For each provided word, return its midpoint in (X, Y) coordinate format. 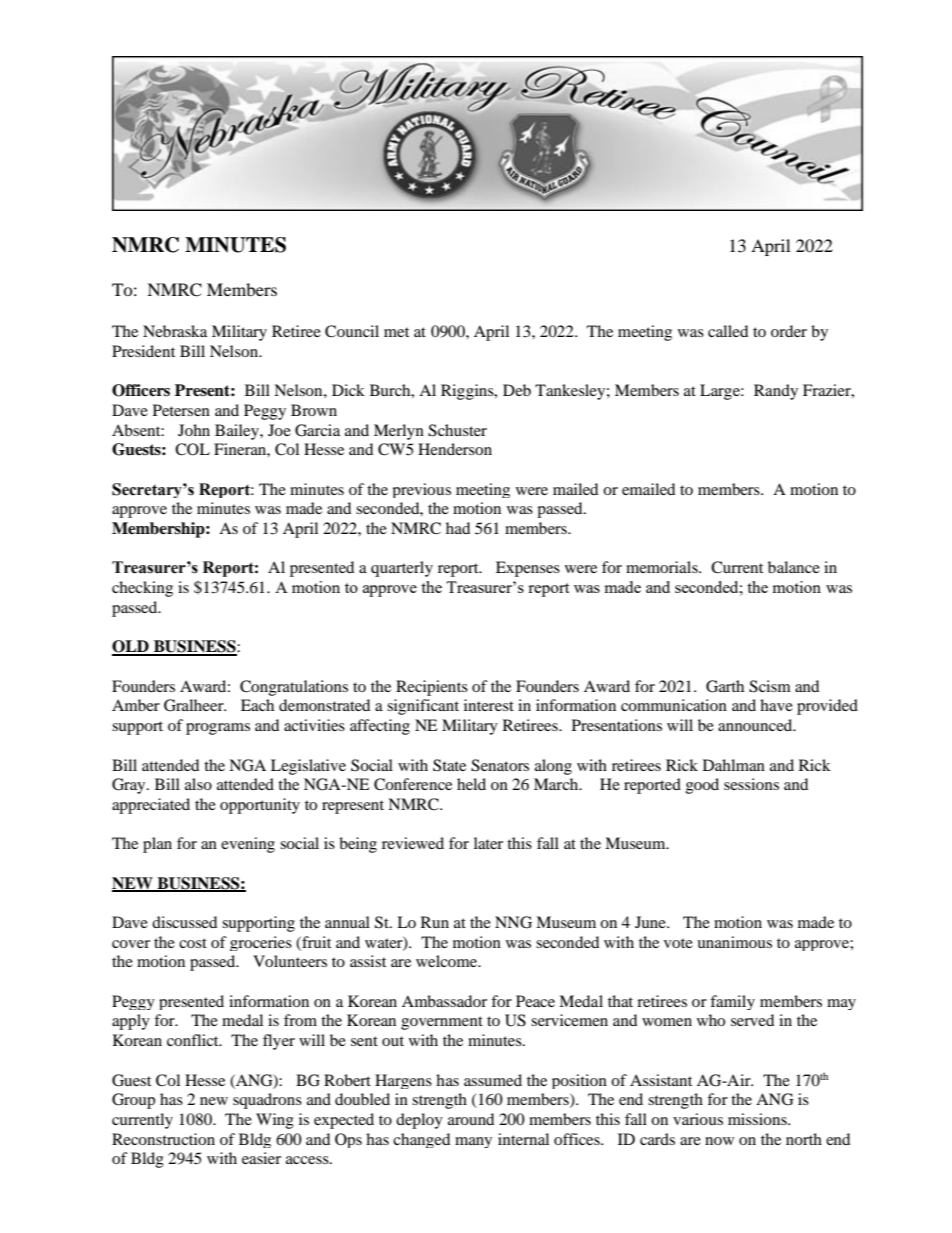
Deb (517, 390)
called (728, 331)
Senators (500, 765)
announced (756, 725)
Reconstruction (163, 1139)
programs (218, 729)
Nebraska (175, 331)
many (473, 1142)
